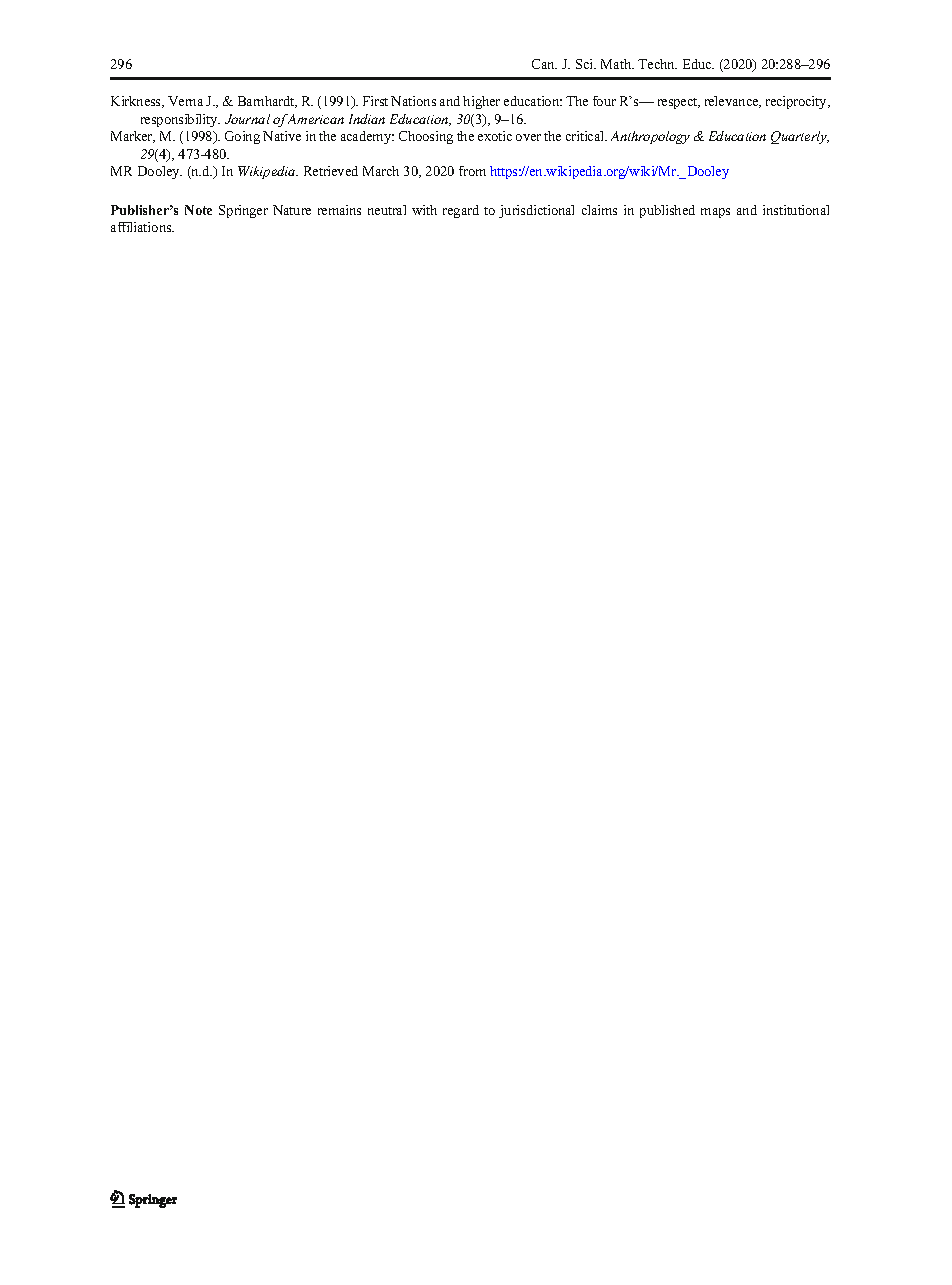 The width and height of the document is (952, 1285). What do you see at coordinates (650, 137) in the document?
I see `Anthropology` at bounding box center [650, 137].
